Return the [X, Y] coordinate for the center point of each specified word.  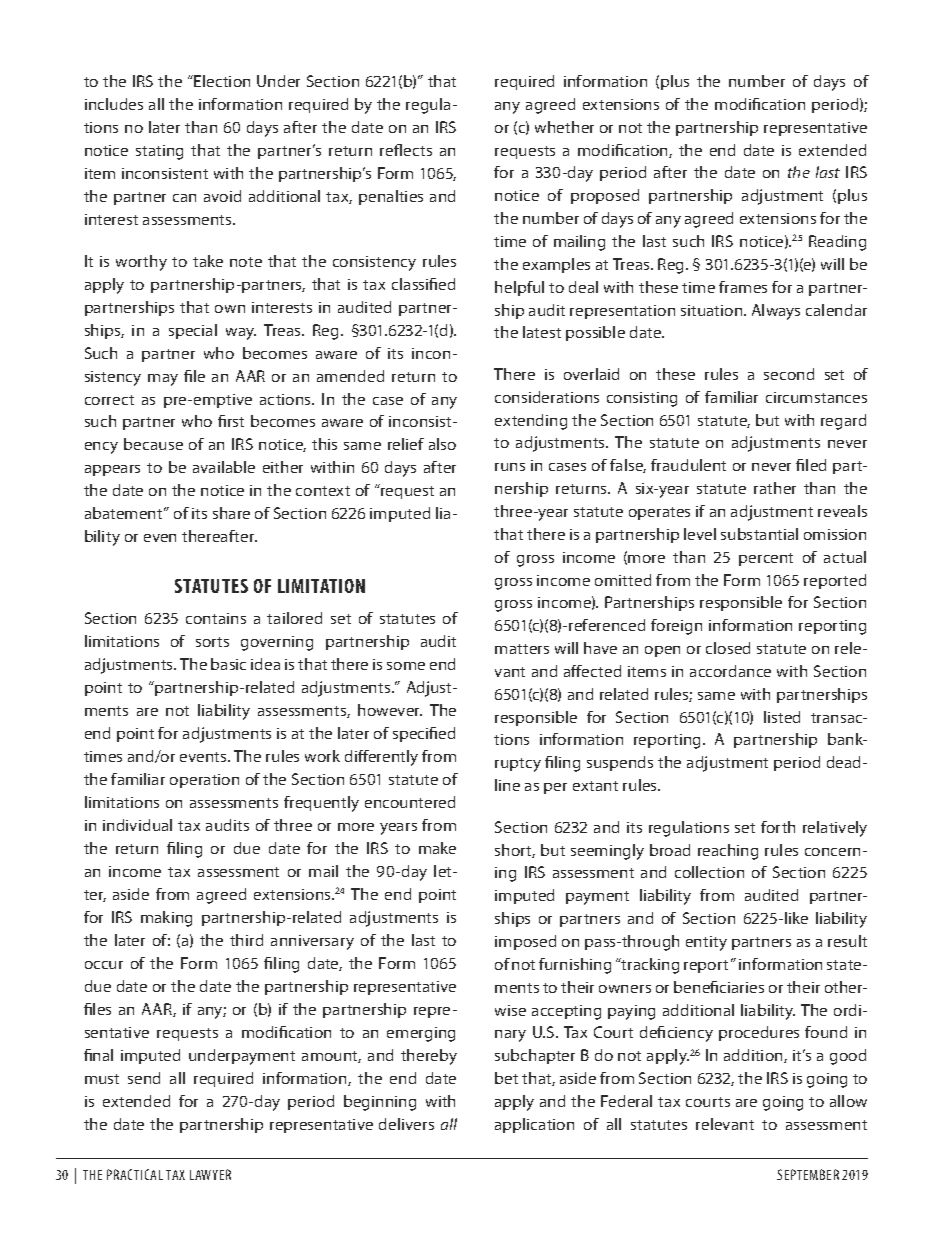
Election [222, 81]
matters [522, 649]
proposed [605, 196]
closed [728, 648]
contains [216, 618]
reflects [406, 150]
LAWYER [210, 1174]
